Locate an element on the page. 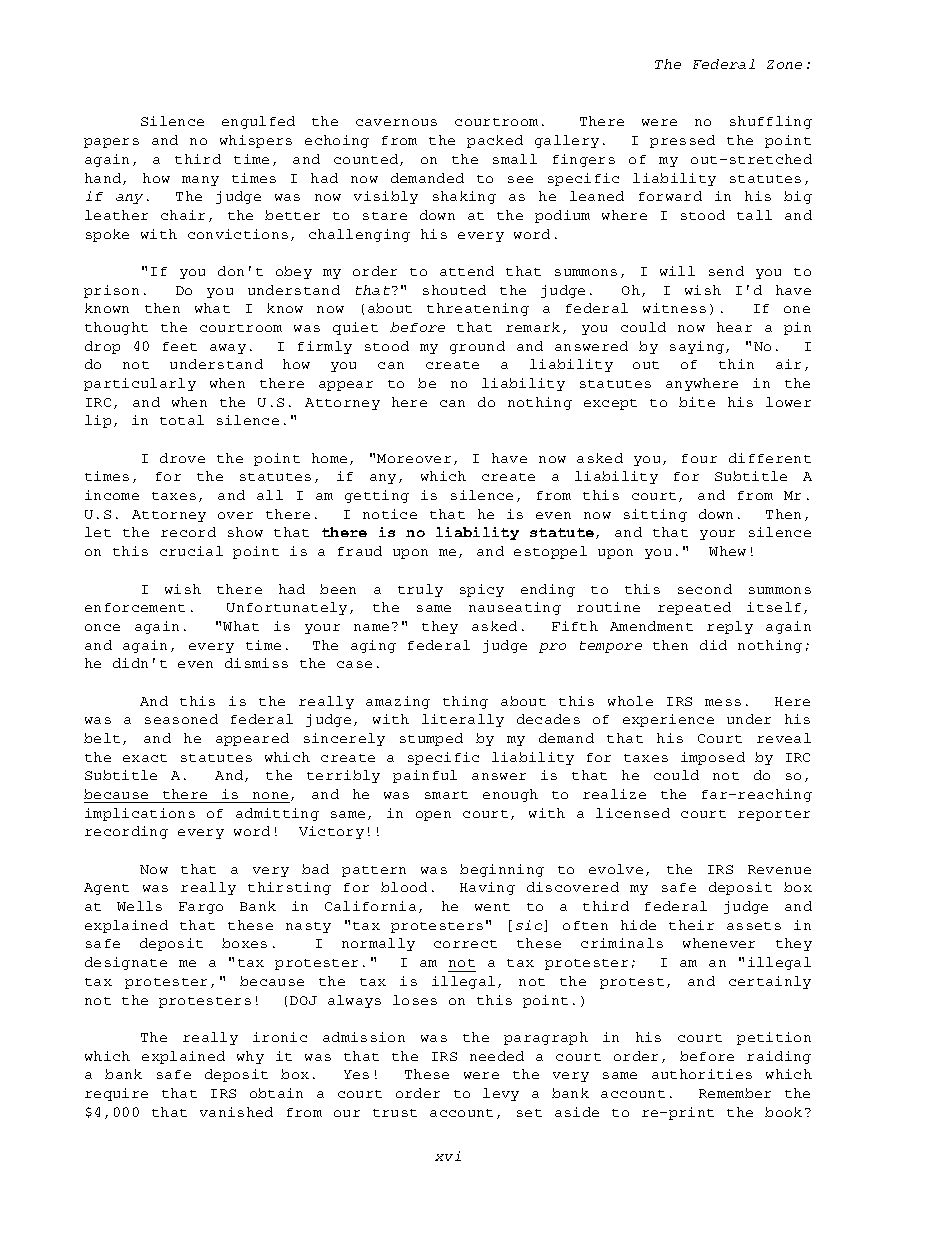 The image size is (952, 1233). vanished is located at coordinates (236, 1112).
